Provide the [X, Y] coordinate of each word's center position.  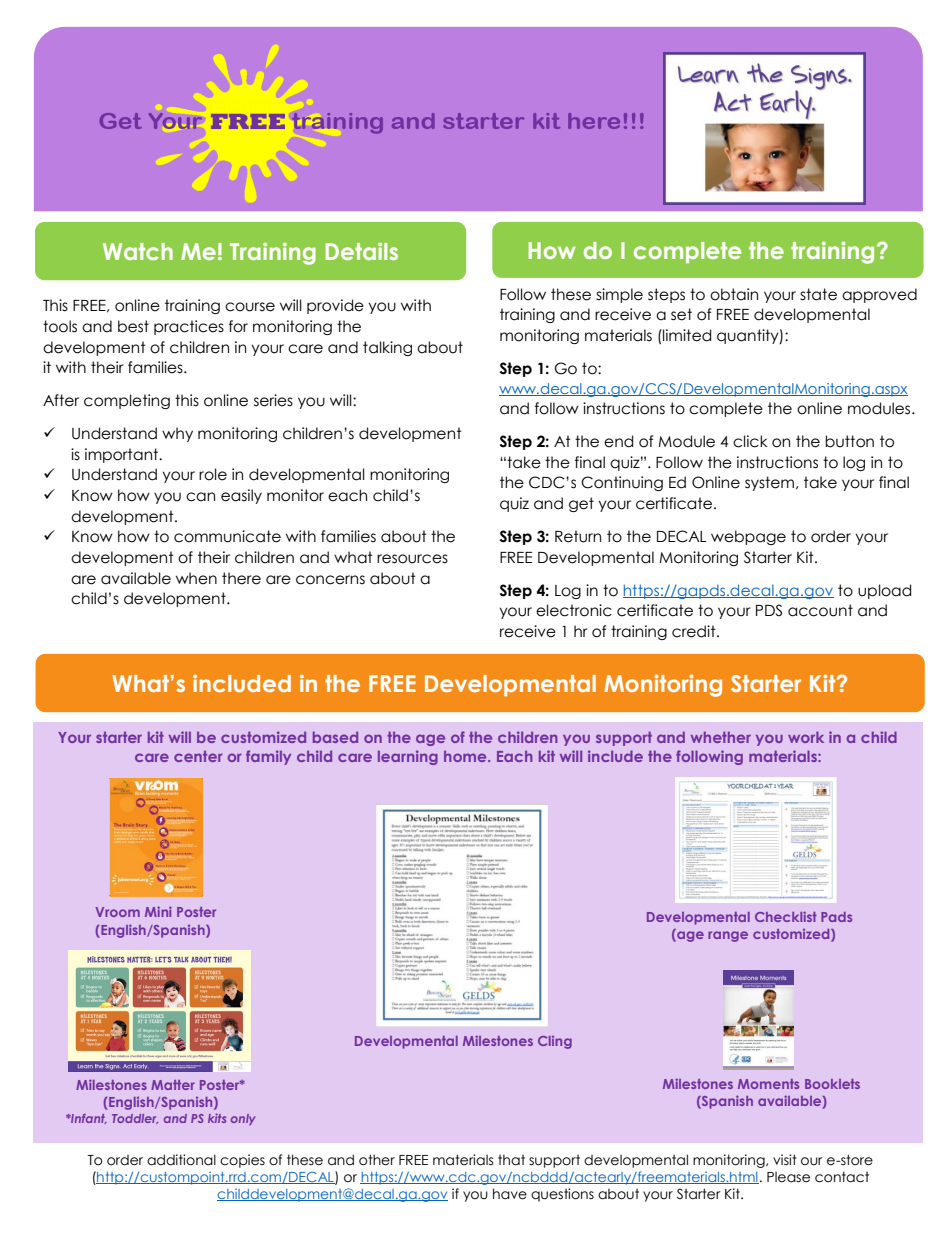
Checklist [786, 916]
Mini [158, 911]
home [466, 756]
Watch [138, 251]
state [818, 294]
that [511, 1160]
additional [181, 1160]
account [820, 610]
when [196, 578]
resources [412, 559]
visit [785, 1159]
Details [361, 251]
